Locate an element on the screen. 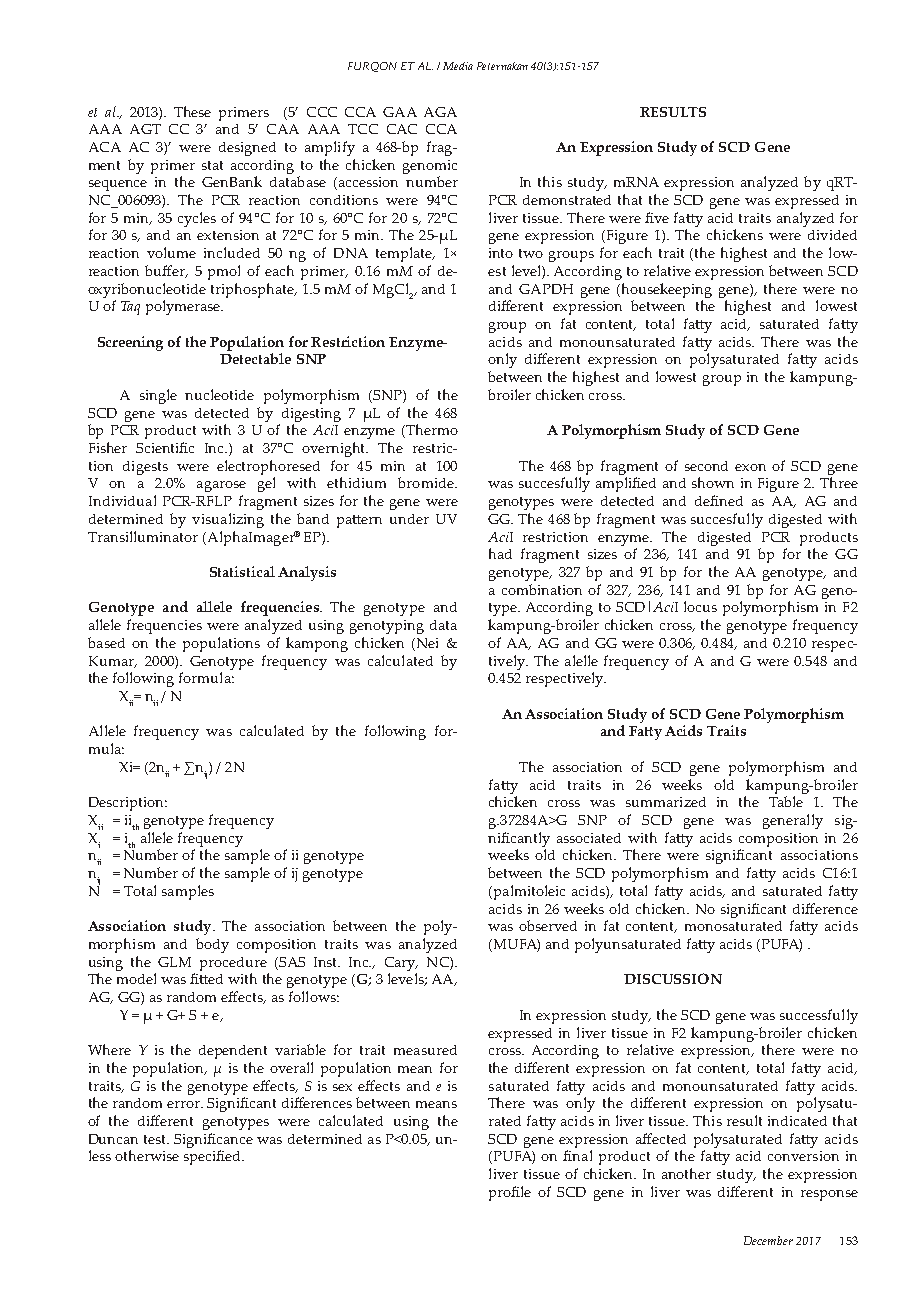 Image resolution: width=924 pixels, height=1308 pixels. locus is located at coordinates (700, 606).
